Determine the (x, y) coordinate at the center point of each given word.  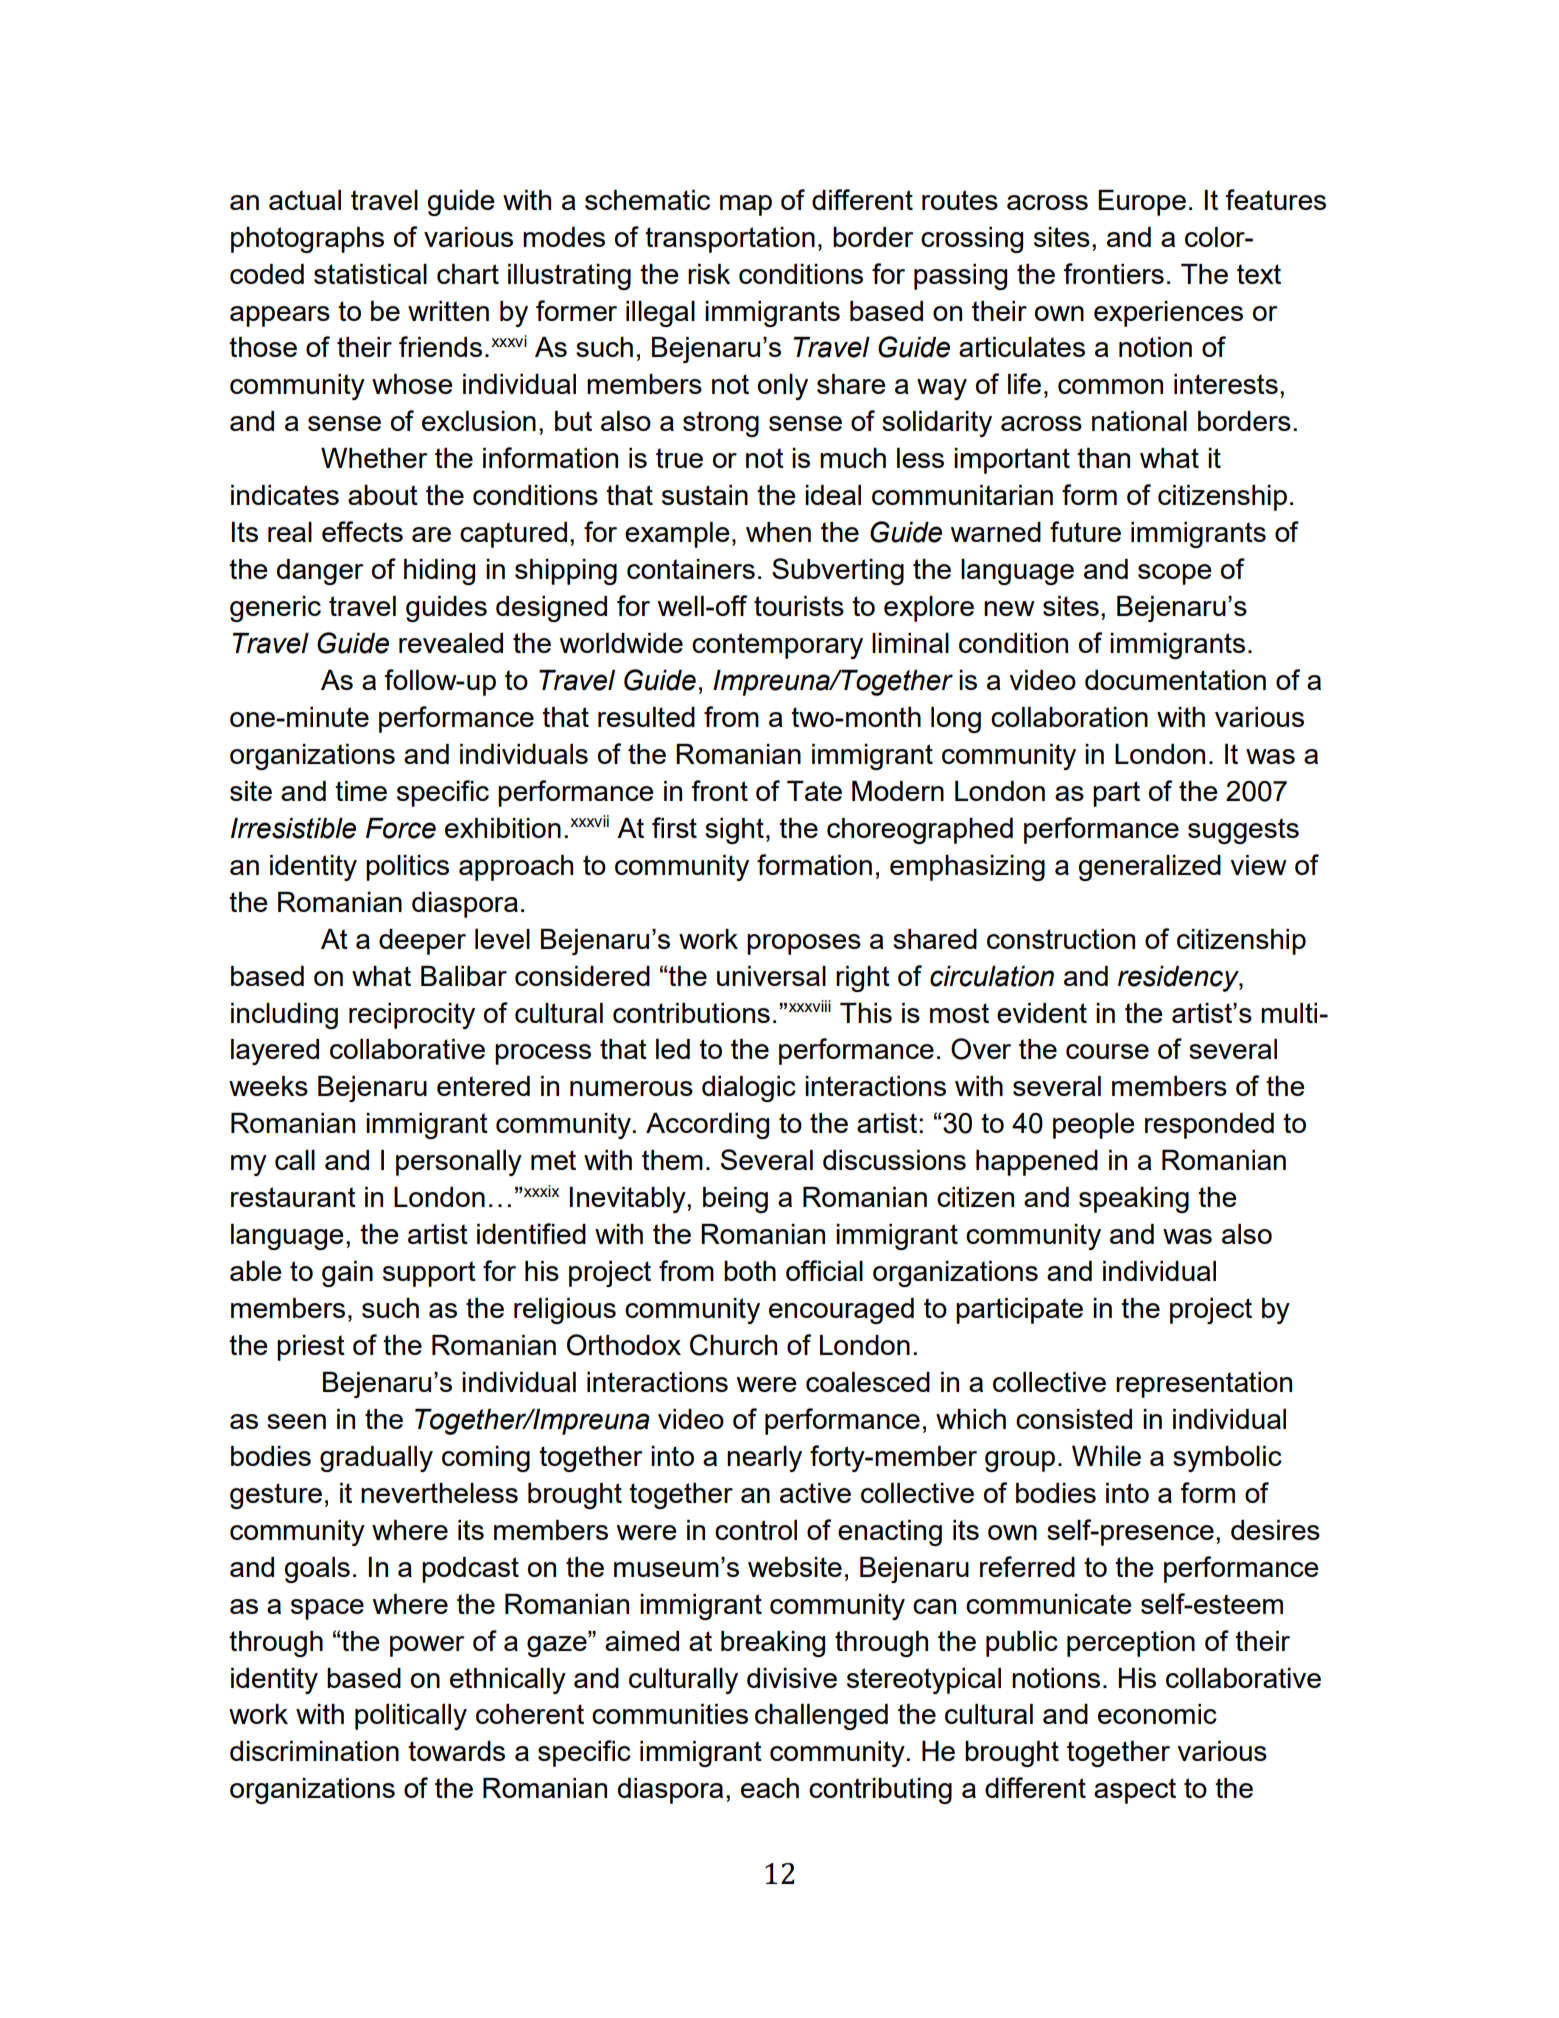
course (1107, 1051)
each (770, 1788)
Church (733, 1345)
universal (771, 976)
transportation (730, 240)
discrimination (314, 1751)
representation (1204, 1385)
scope (1175, 574)
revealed (451, 643)
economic (1157, 1714)
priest (311, 1348)
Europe (1142, 203)
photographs (307, 240)
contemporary (777, 646)
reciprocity (412, 1016)
